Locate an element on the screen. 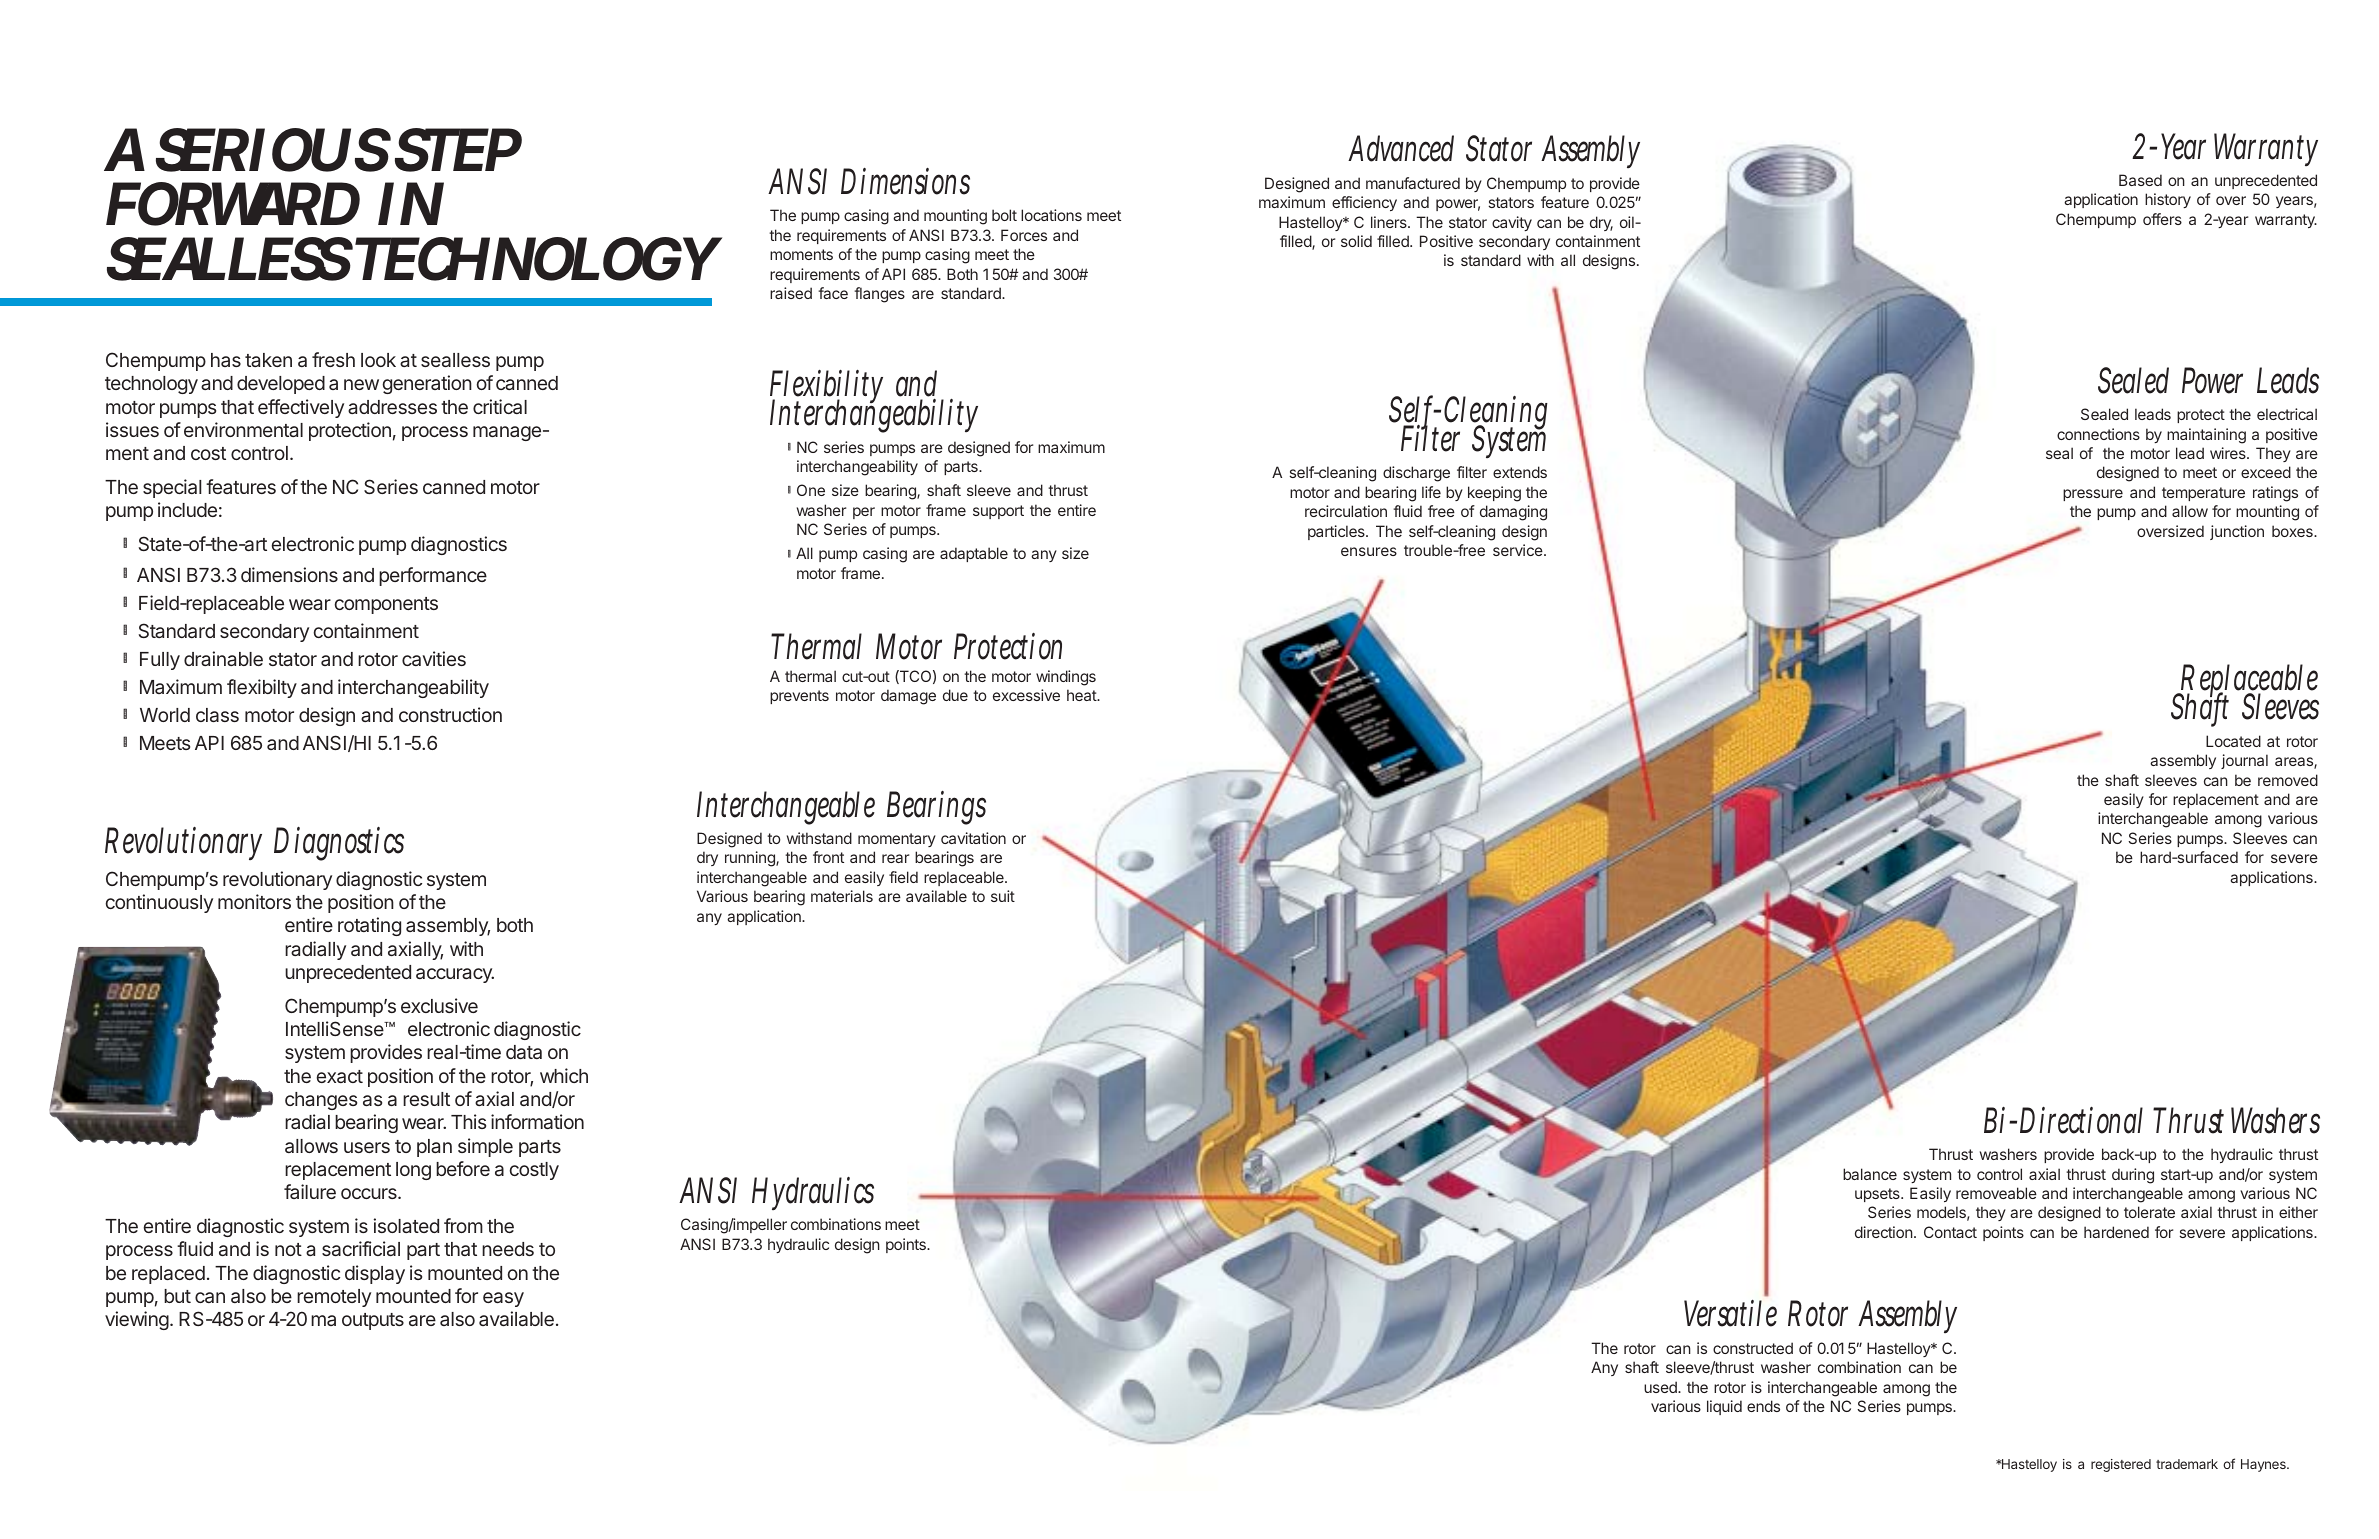  construction is located at coordinates (450, 714).
